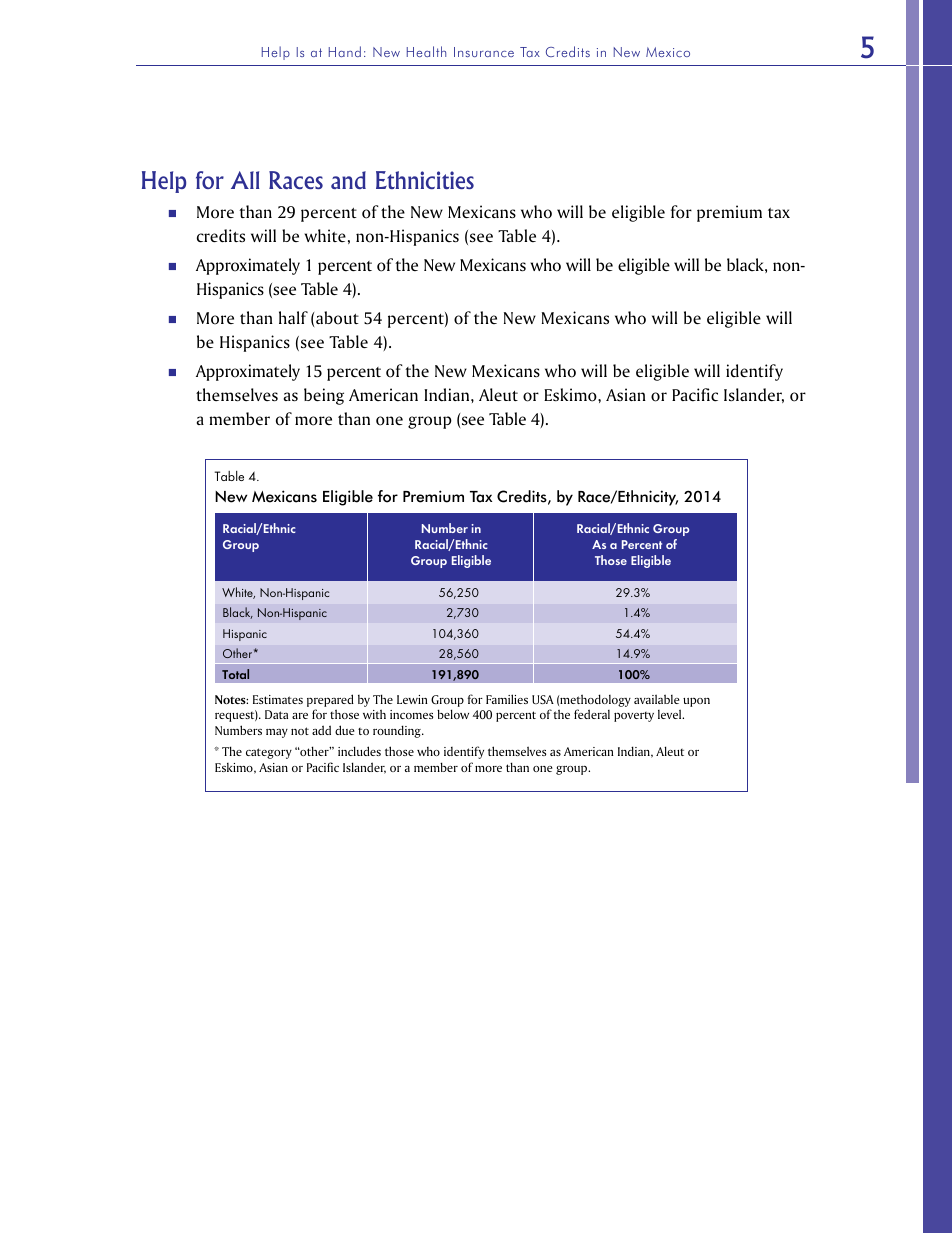 This document has height=1233, width=952. Describe the element at coordinates (293, 317) in the document. I see `half` at that location.
